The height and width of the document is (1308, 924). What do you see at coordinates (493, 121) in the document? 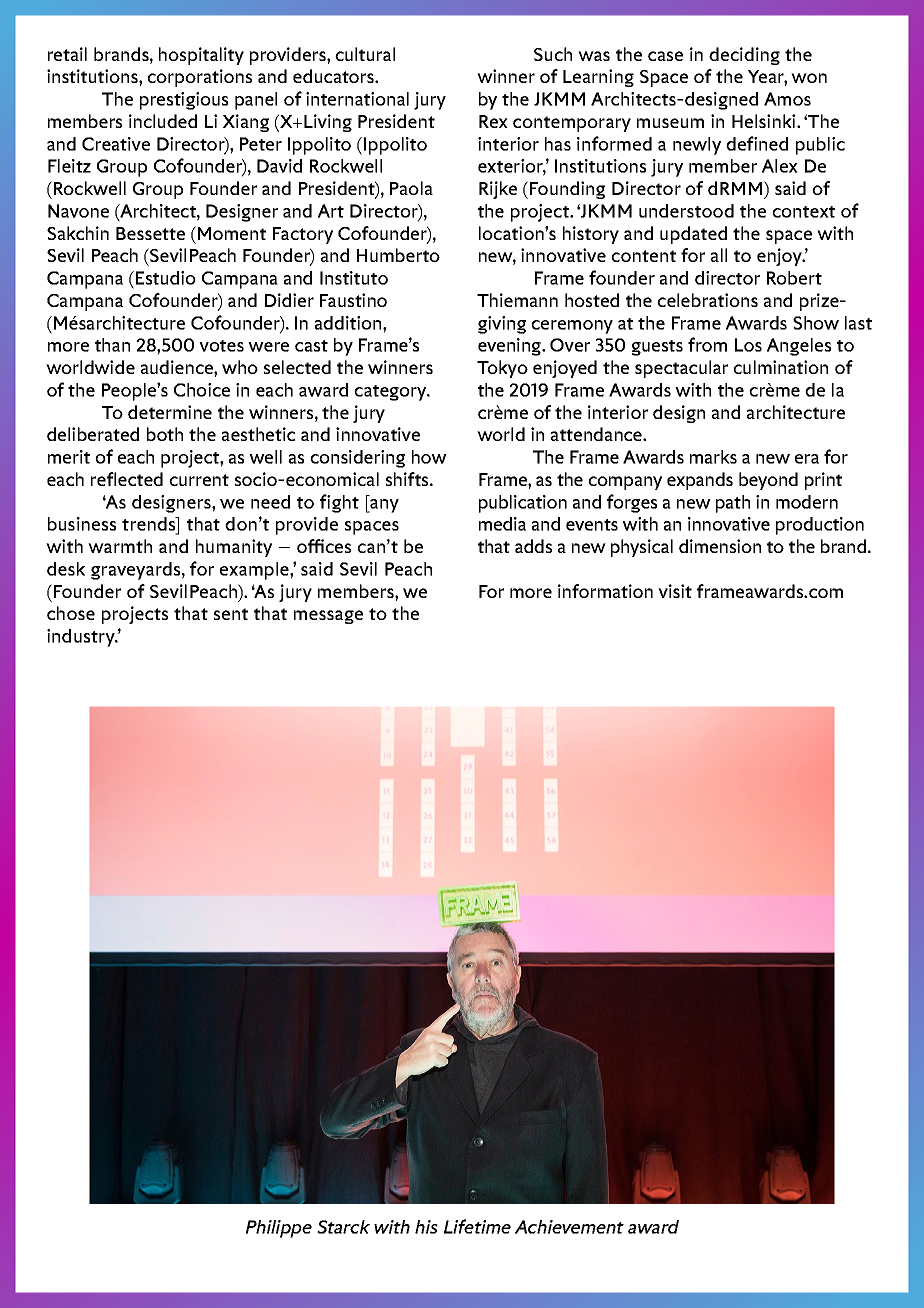
I see `Rex` at bounding box center [493, 121].
